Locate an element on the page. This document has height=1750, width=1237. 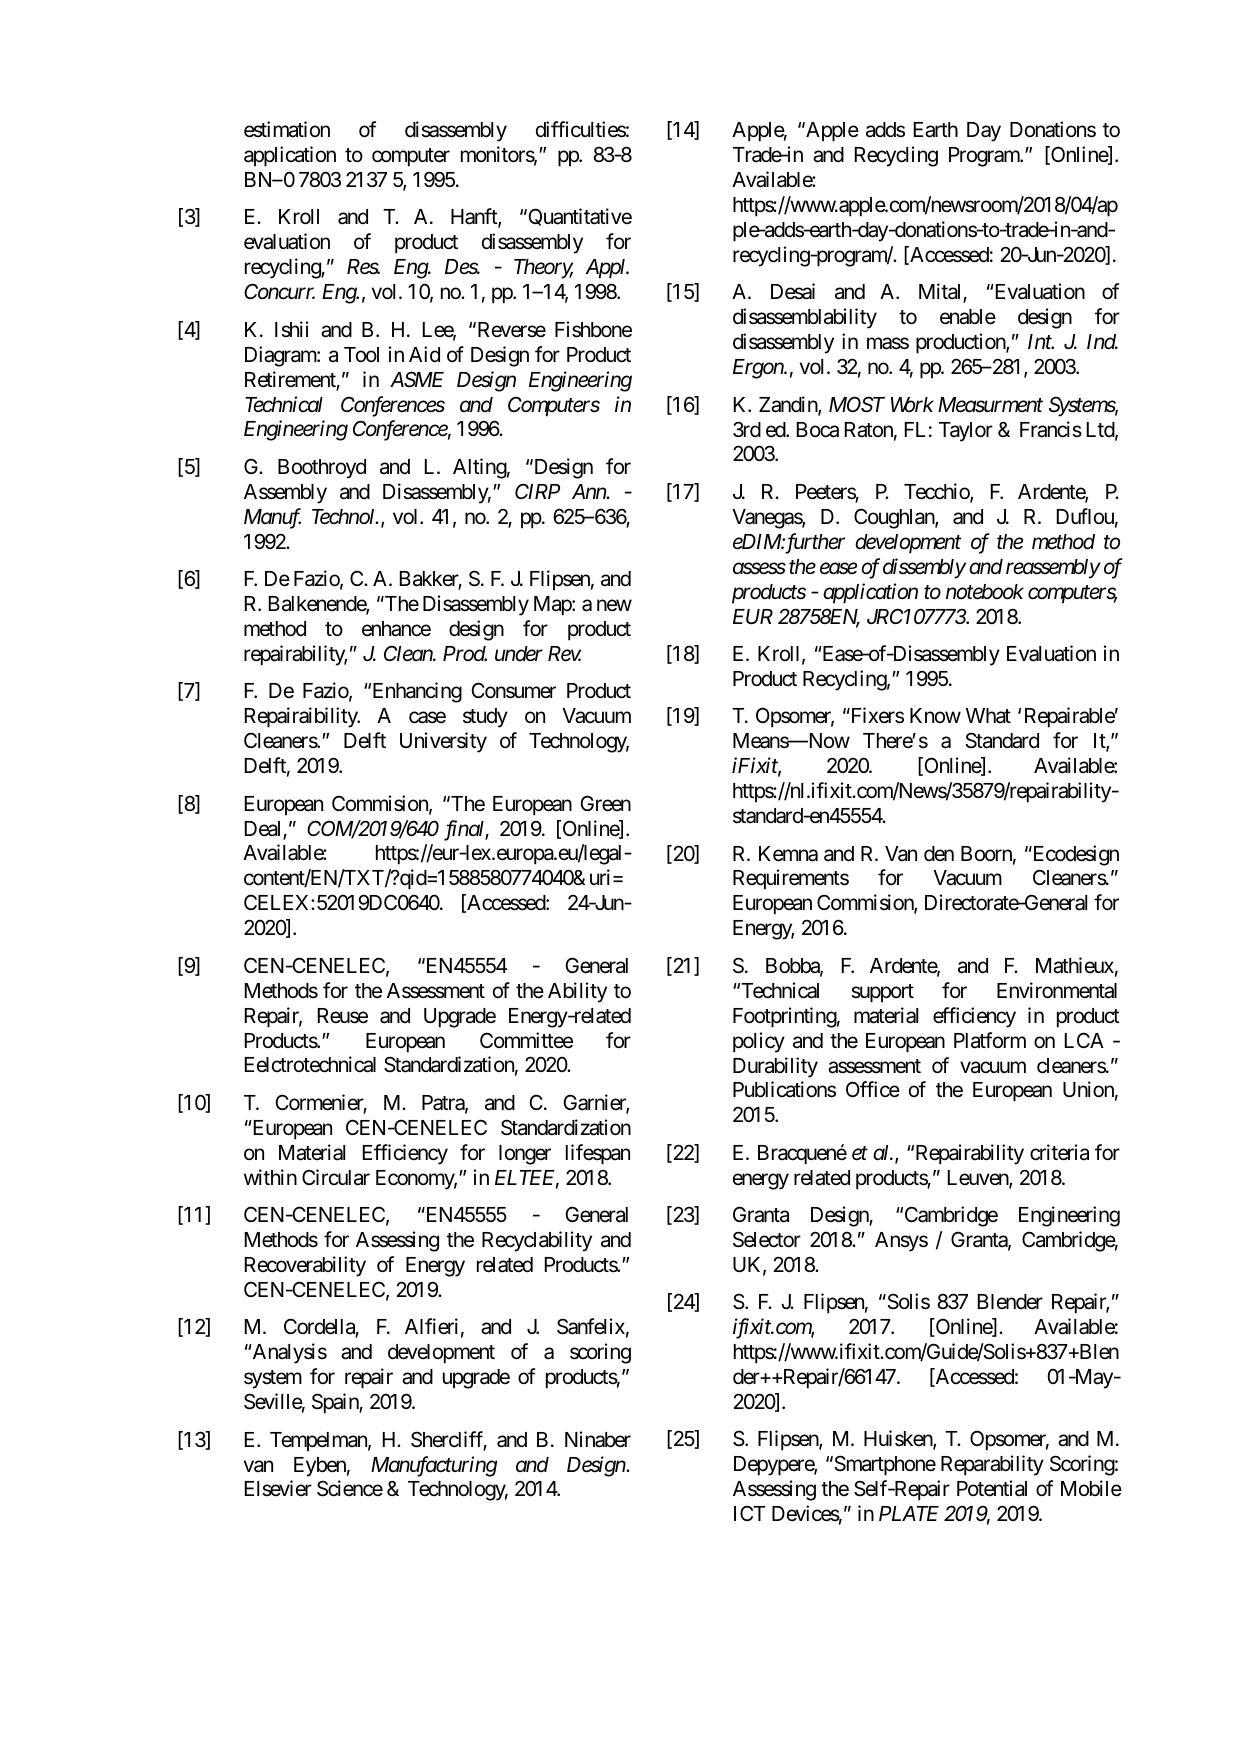
Consumer is located at coordinates (513, 690).
